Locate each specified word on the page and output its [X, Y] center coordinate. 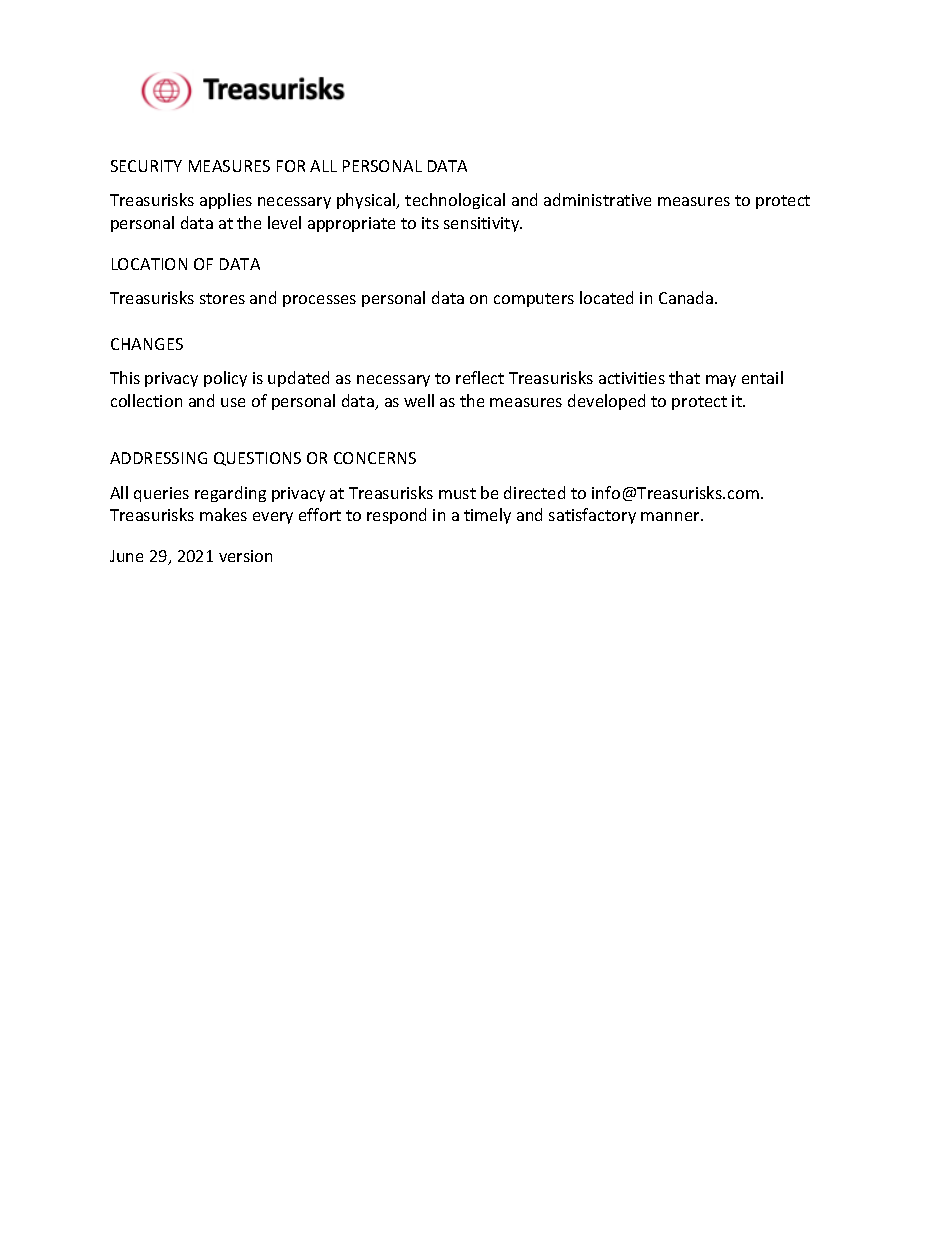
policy [225, 379]
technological [455, 201]
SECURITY [146, 166]
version [245, 556]
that [684, 377]
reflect [480, 377]
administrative [597, 199]
